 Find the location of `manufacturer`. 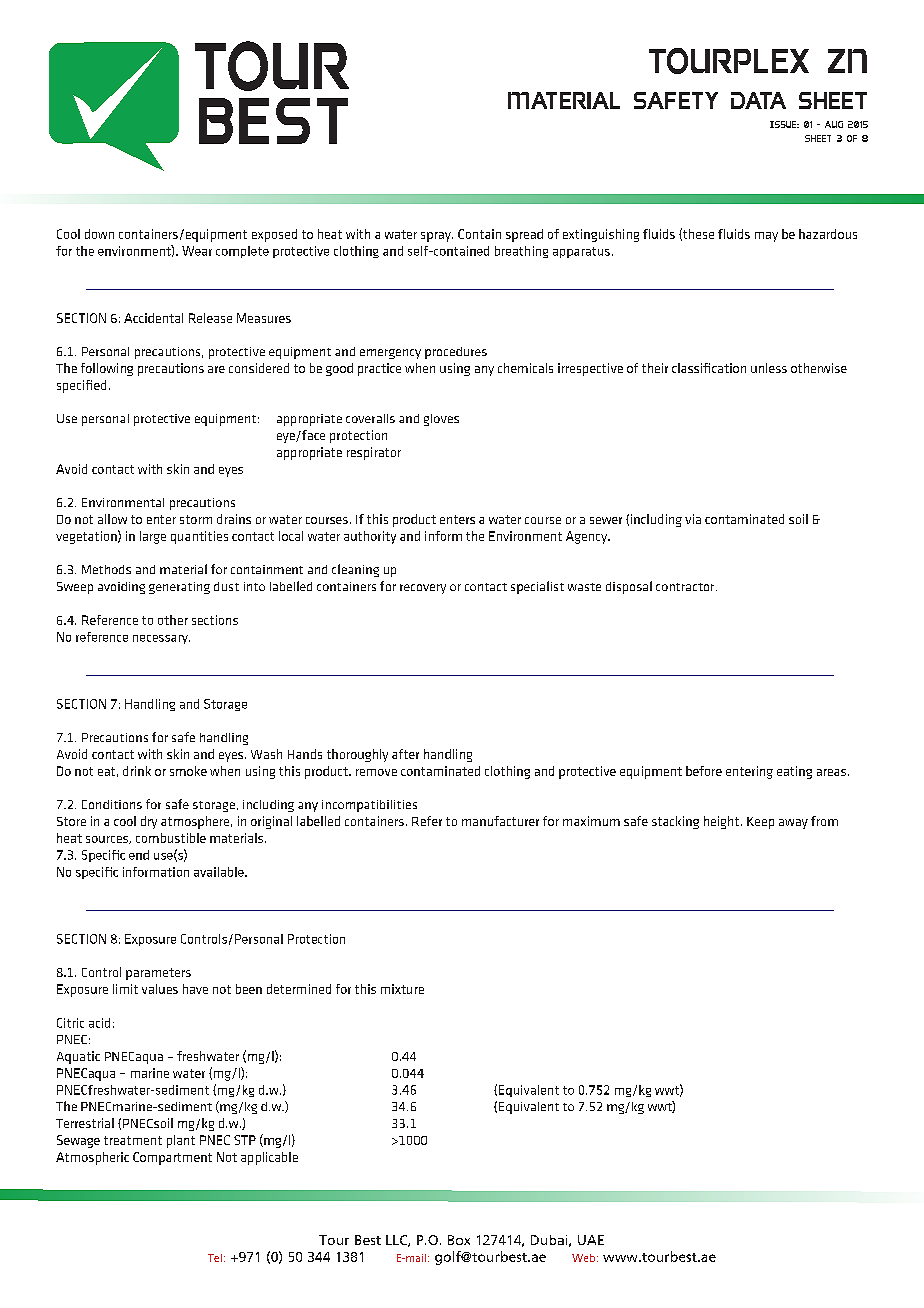

manufacturer is located at coordinates (500, 821).
